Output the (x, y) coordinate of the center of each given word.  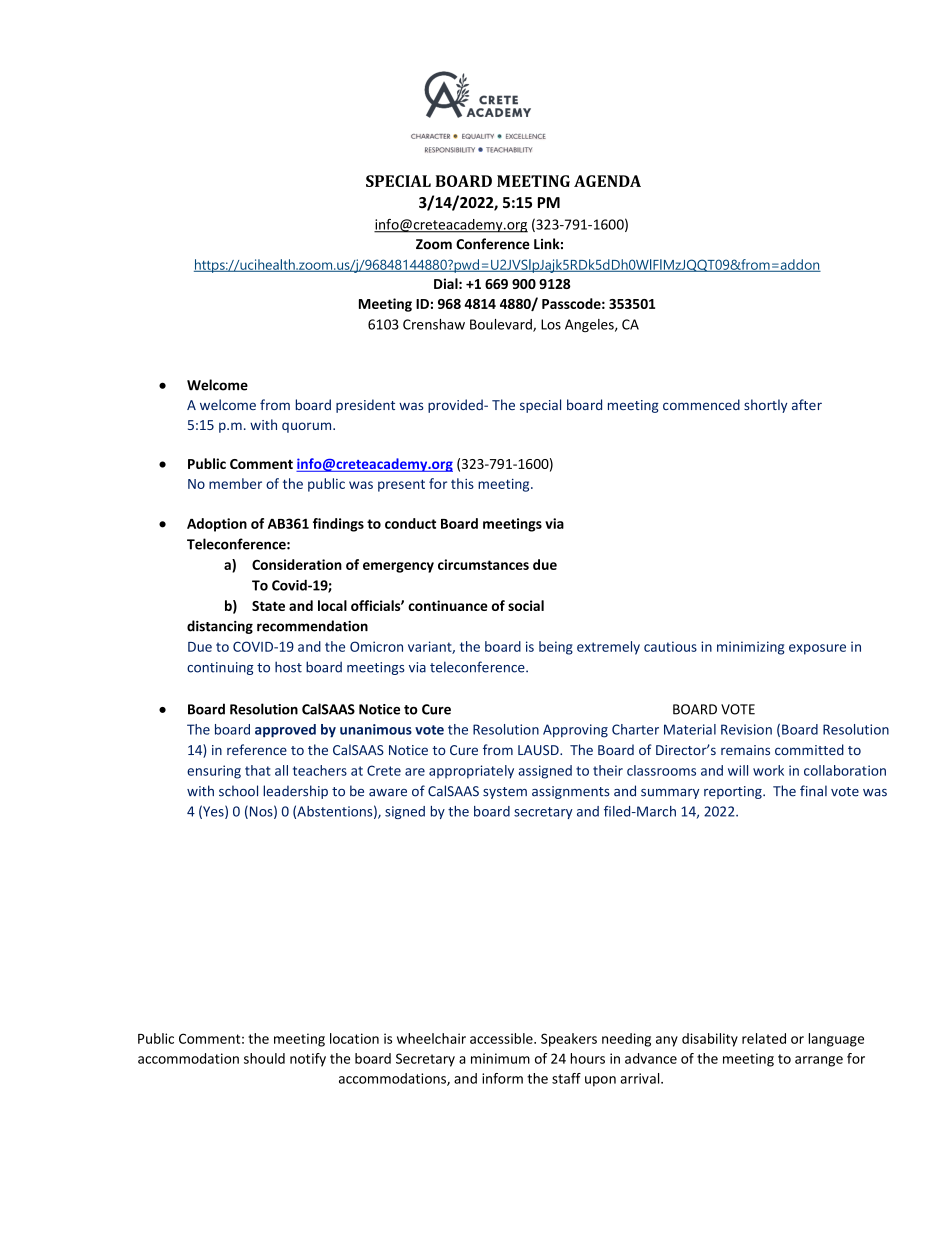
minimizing (750, 648)
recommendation (312, 626)
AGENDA (607, 181)
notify (308, 1060)
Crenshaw (434, 324)
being (556, 648)
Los (551, 324)
